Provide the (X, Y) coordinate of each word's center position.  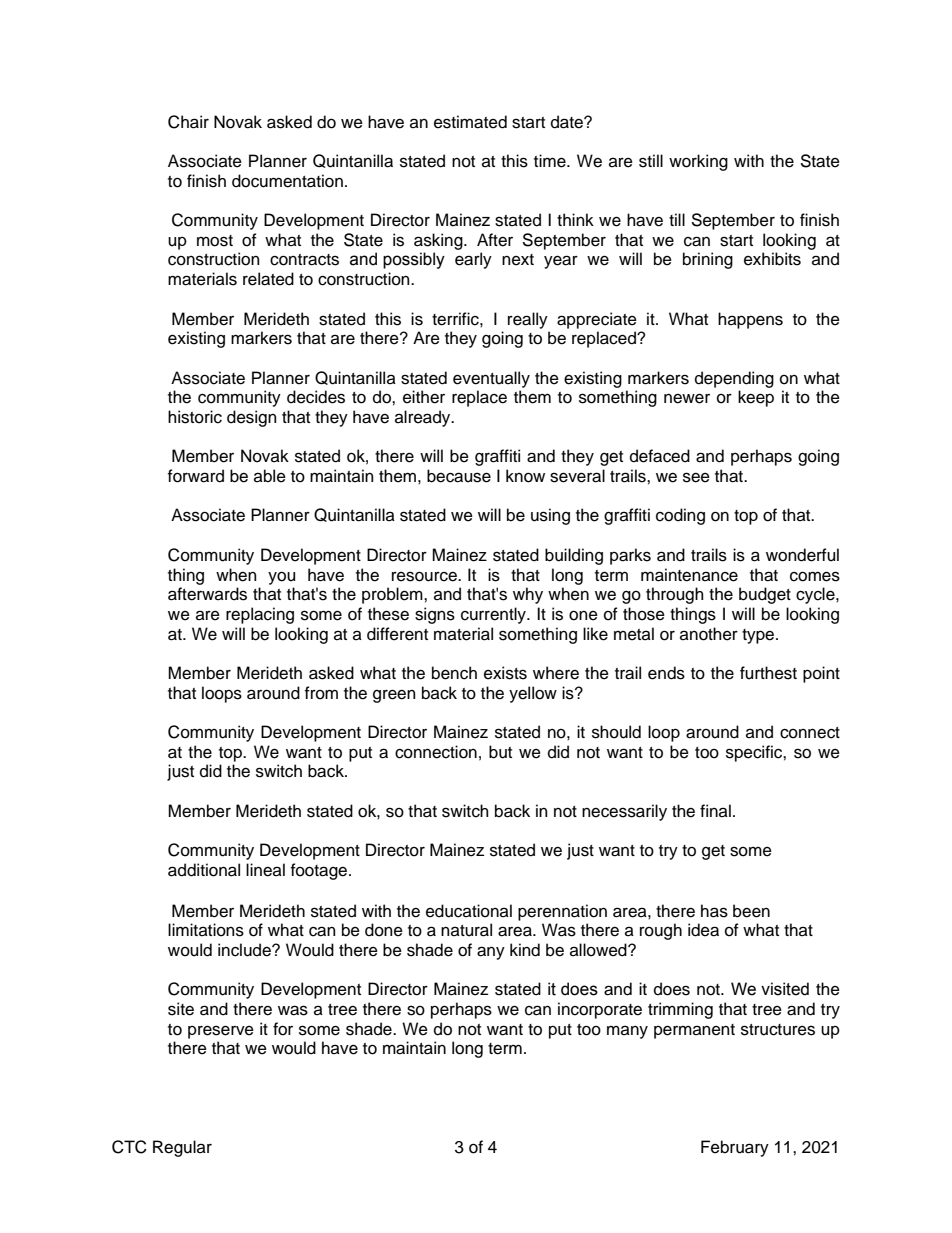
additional (204, 870)
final (715, 810)
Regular (182, 1148)
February (735, 1148)
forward (196, 476)
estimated (470, 122)
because (459, 476)
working (698, 162)
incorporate (600, 1010)
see (696, 477)
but (500, 752)
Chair (188, 122)
